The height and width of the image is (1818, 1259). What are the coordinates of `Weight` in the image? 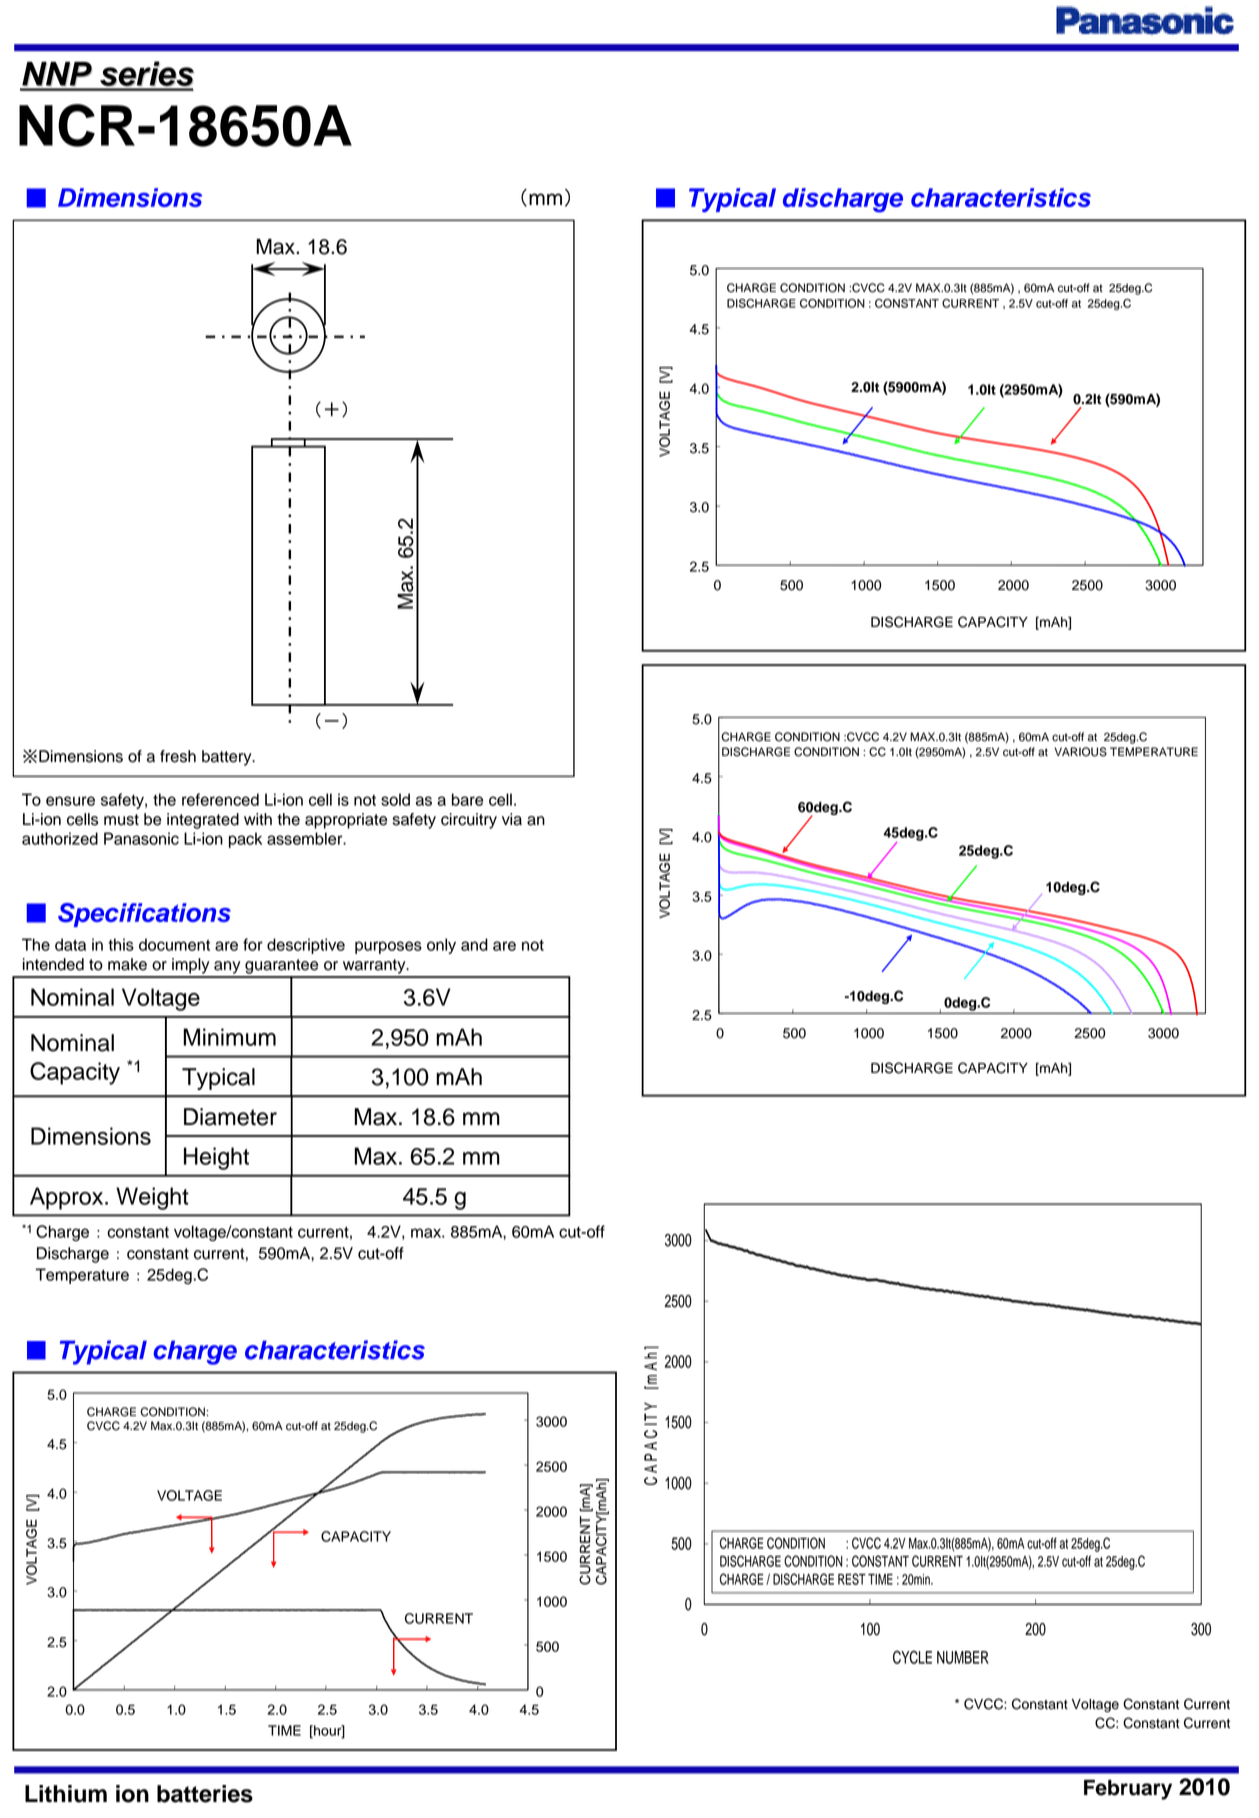 It's located at (152, 1198).
